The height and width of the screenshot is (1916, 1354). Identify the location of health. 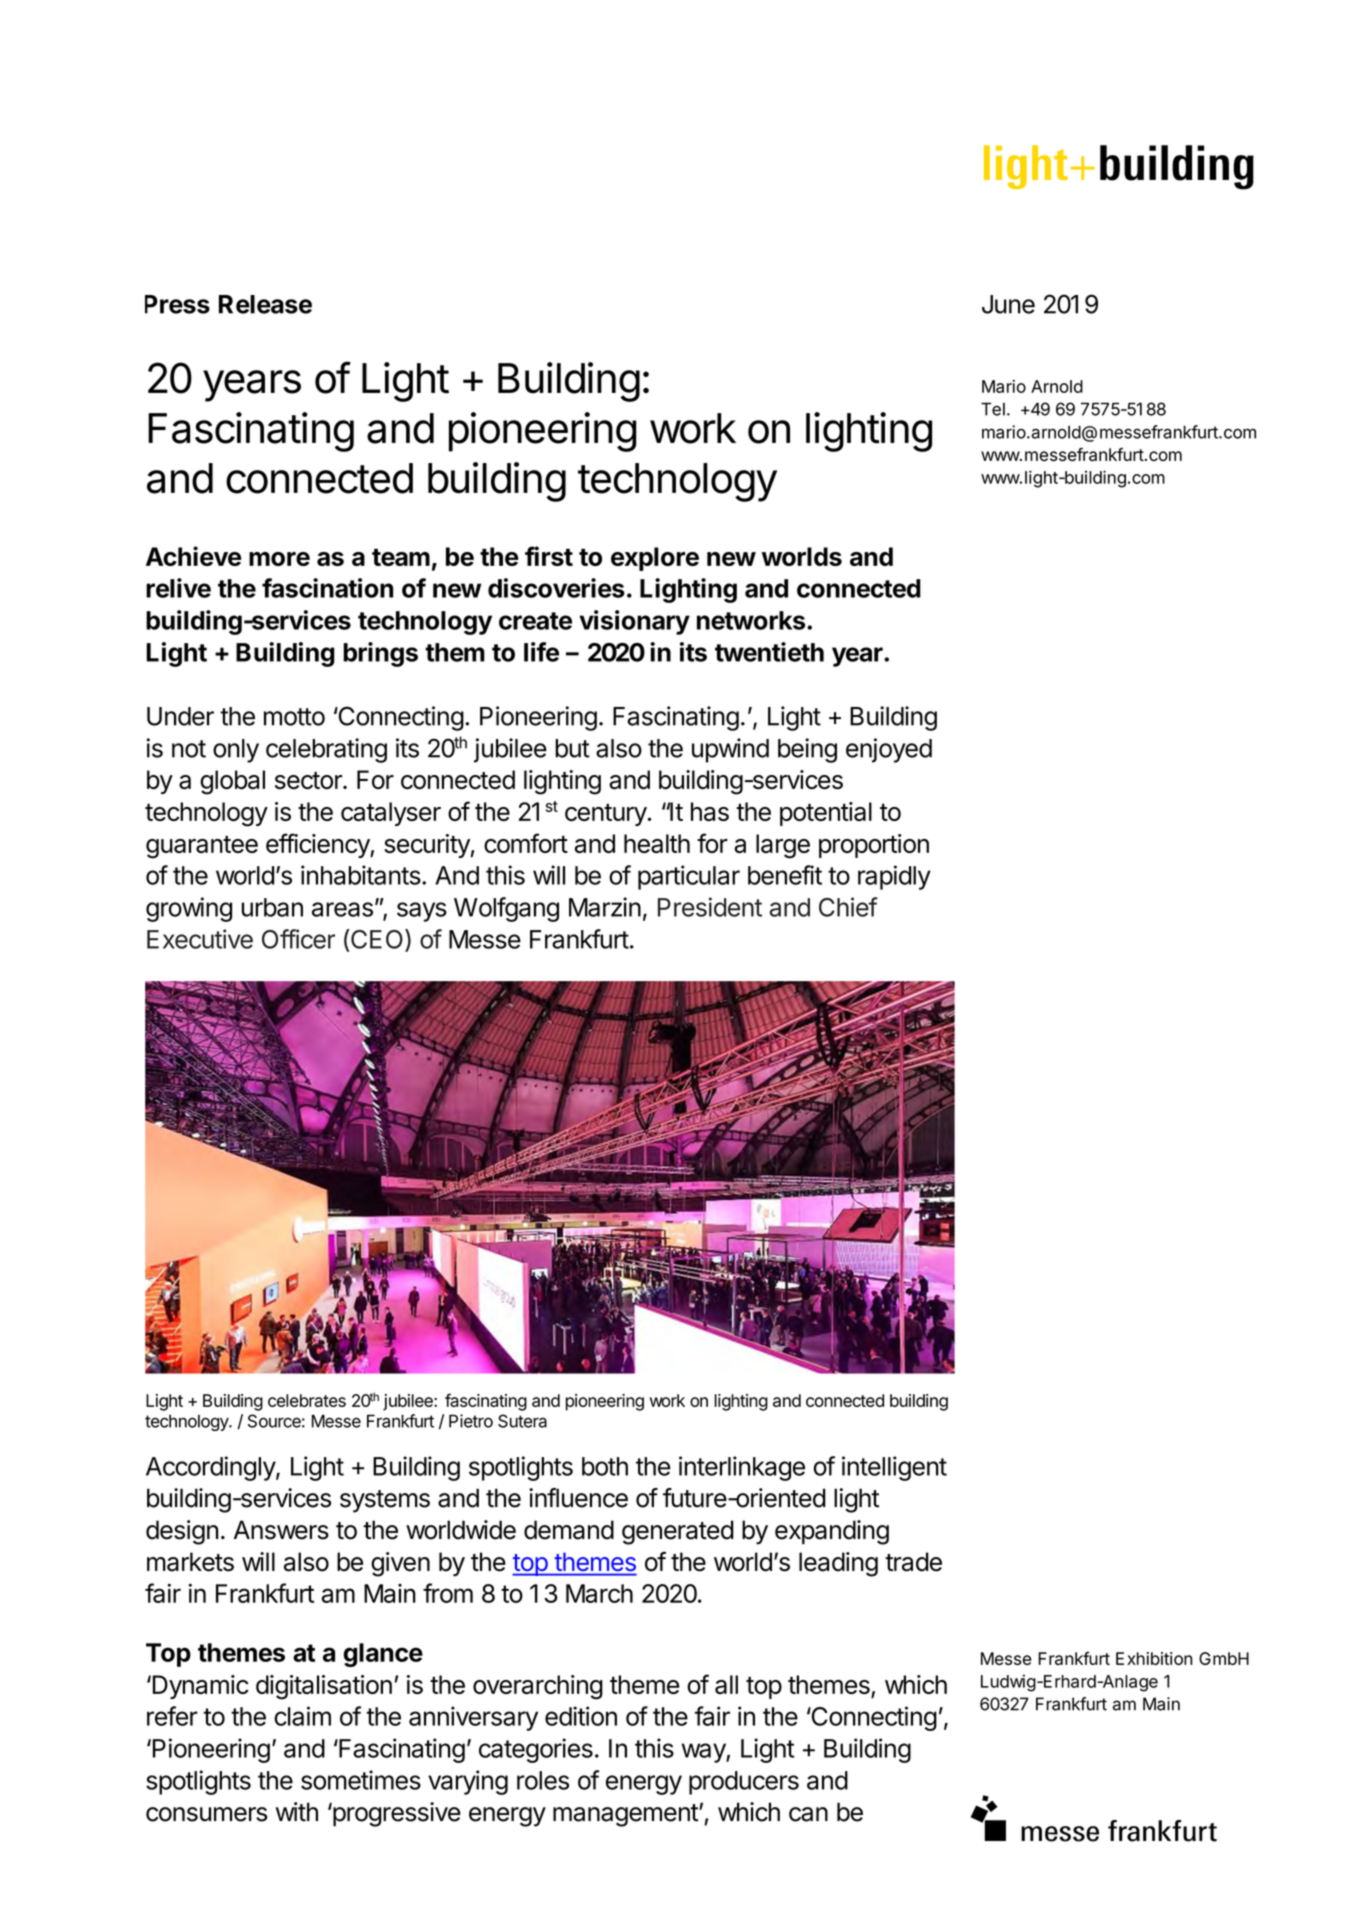
(657, 843).
